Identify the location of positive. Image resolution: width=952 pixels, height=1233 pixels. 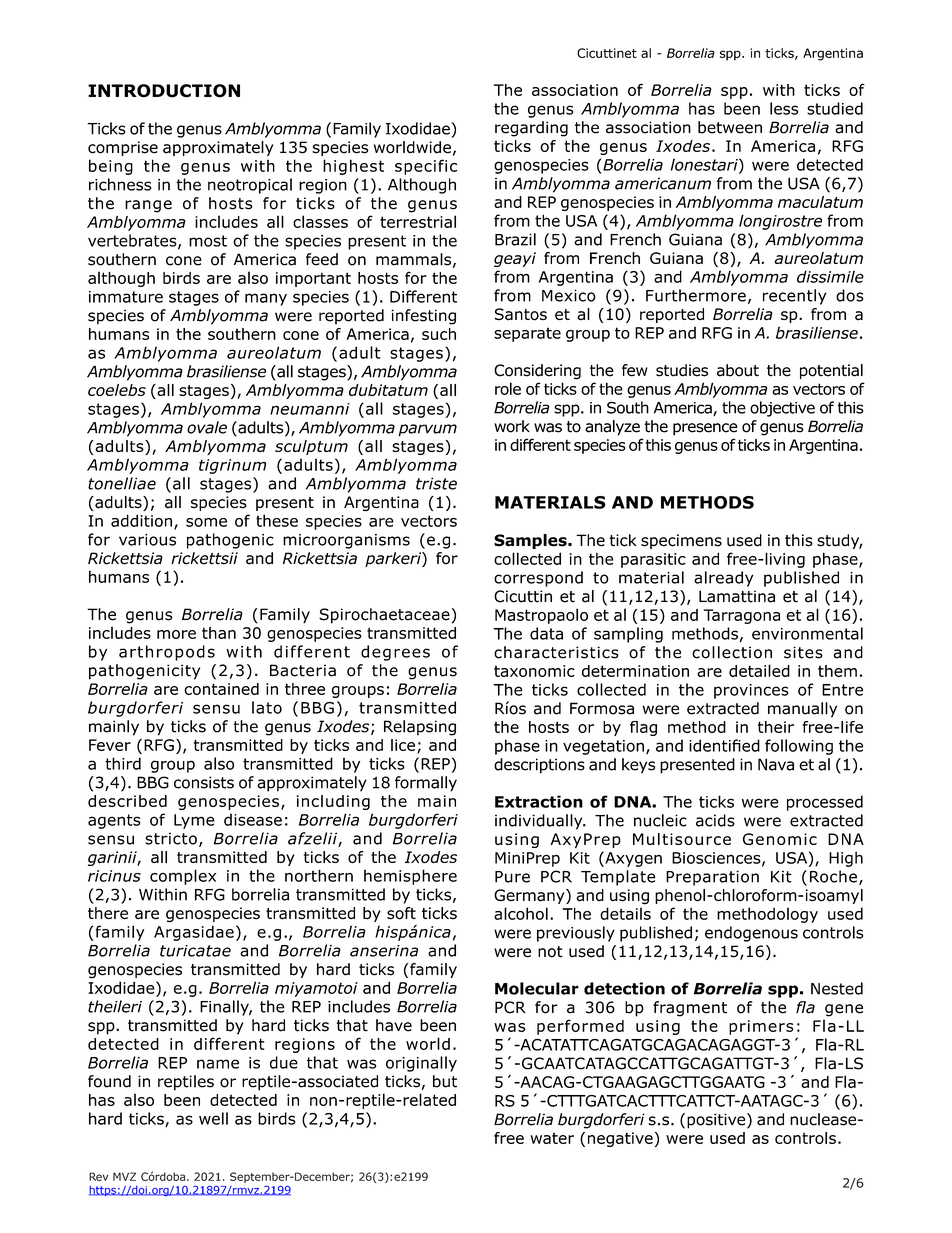
(717, 1121).
